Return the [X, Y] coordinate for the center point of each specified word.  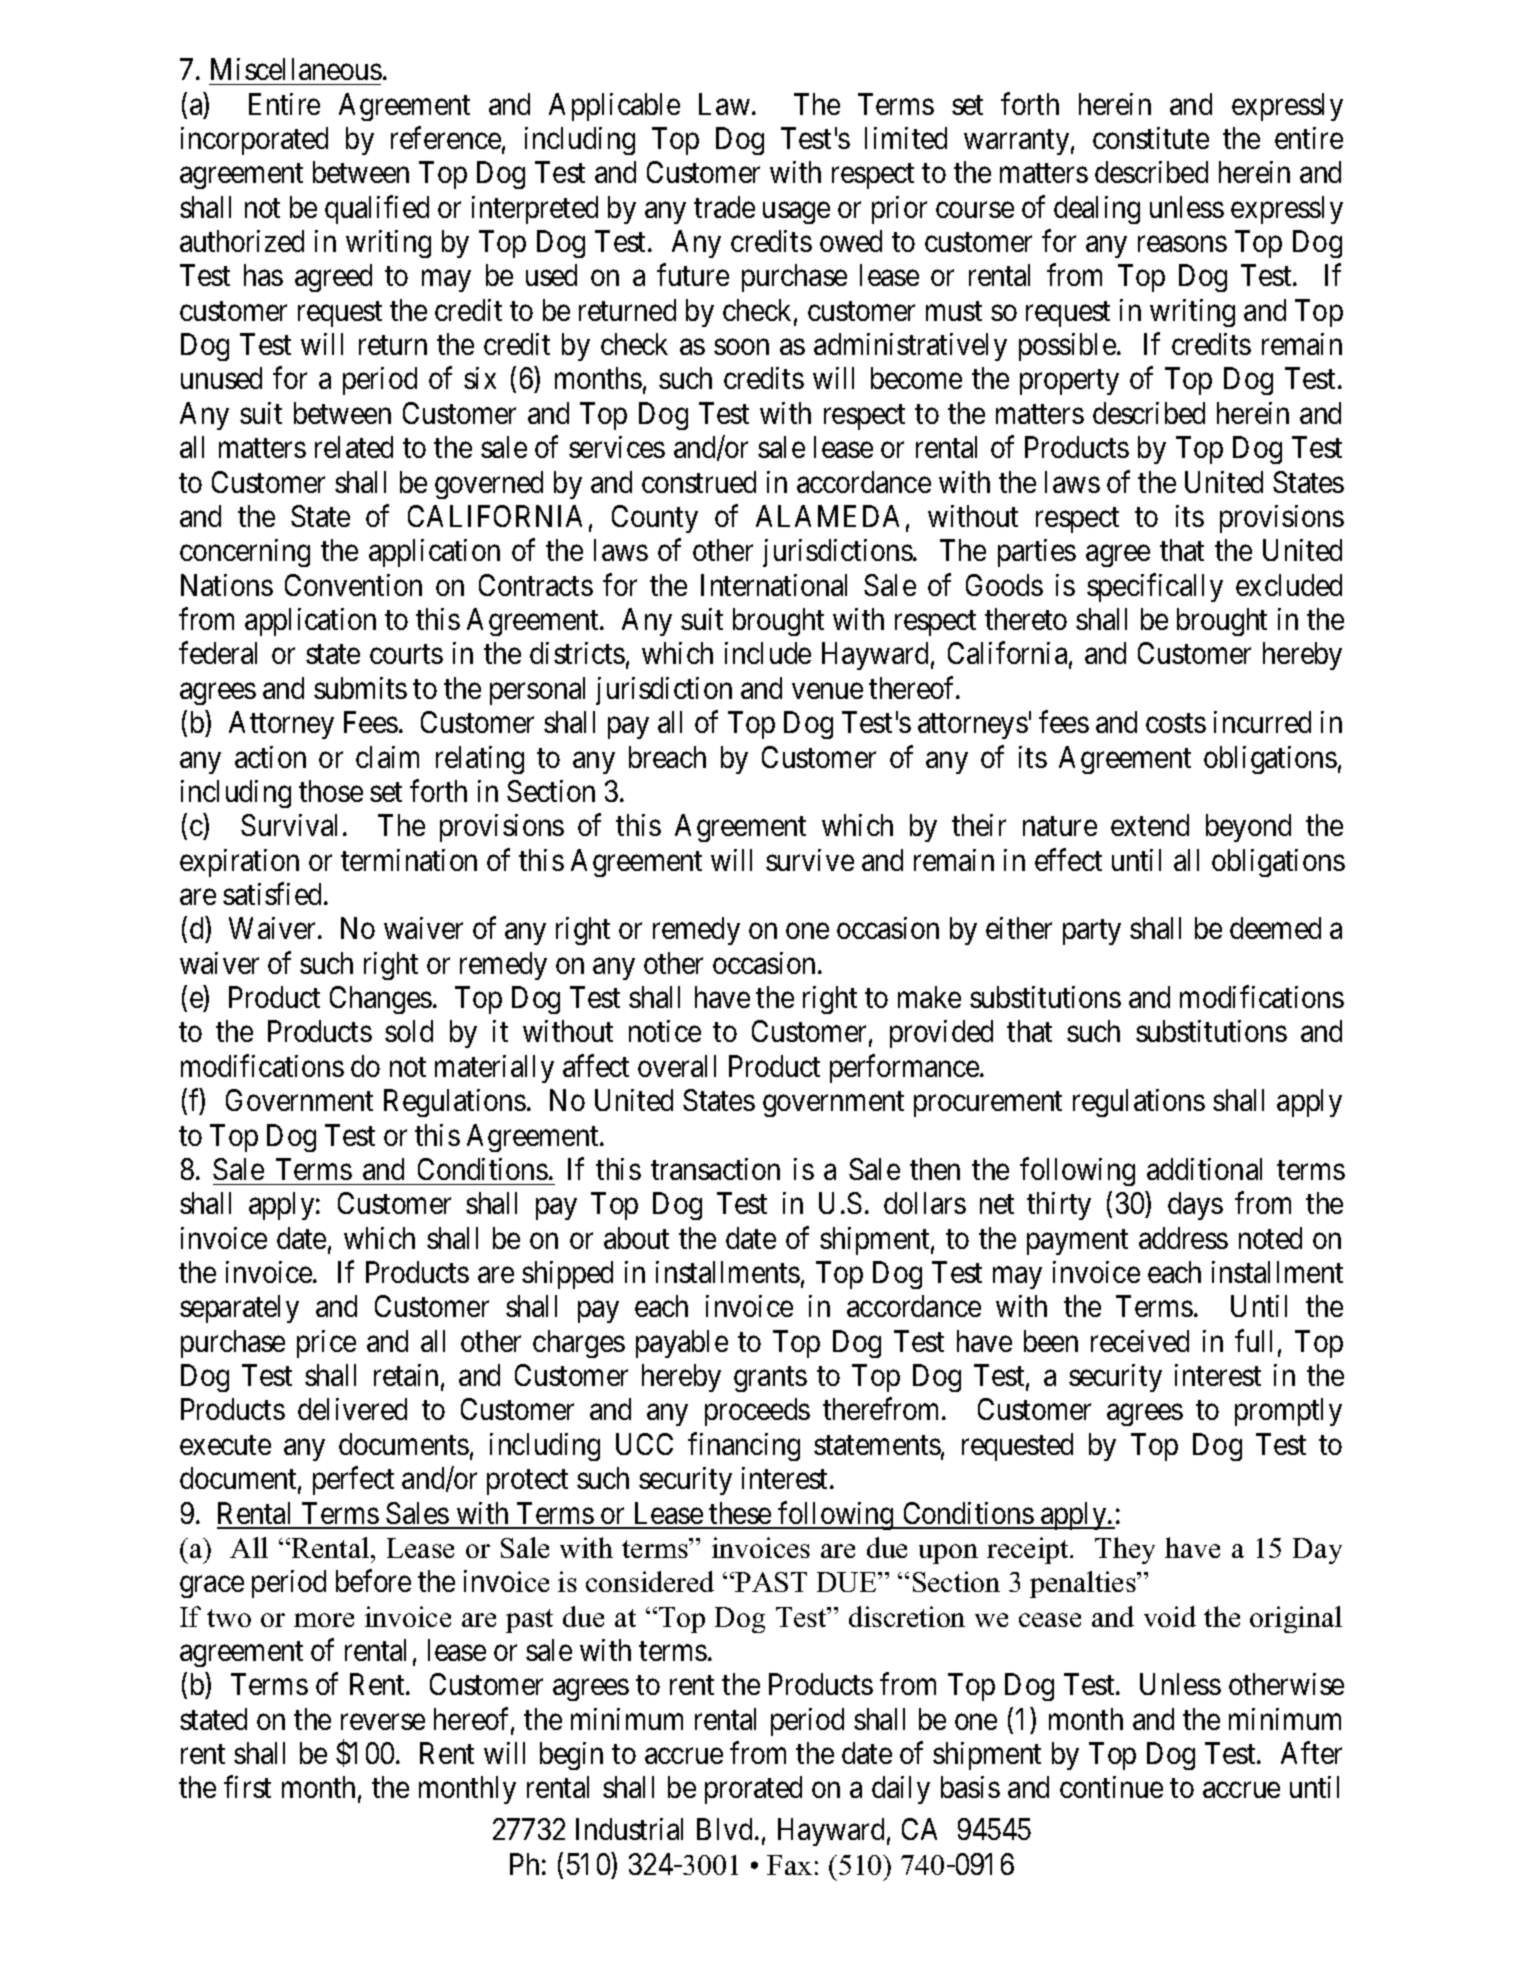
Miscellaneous [296, 69]
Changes [381, 1000]
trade [724, 207]
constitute [1151, 138]
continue [1111, 1787]
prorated [753, 1790]
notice [665, 1031]
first [247, 1787]
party [1092, 932]
